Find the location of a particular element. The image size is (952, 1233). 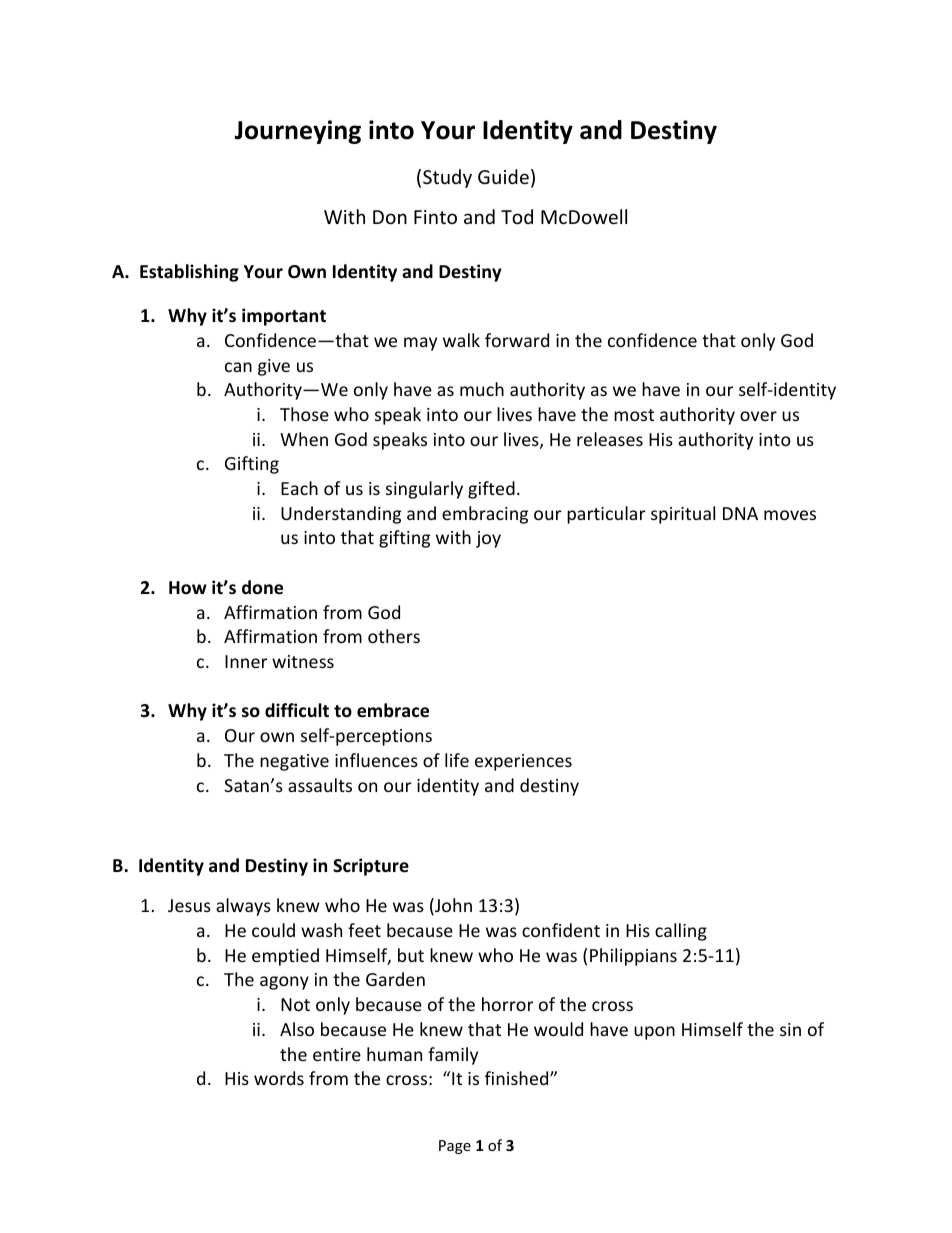

Tod is located at coordinates (517, 216).
